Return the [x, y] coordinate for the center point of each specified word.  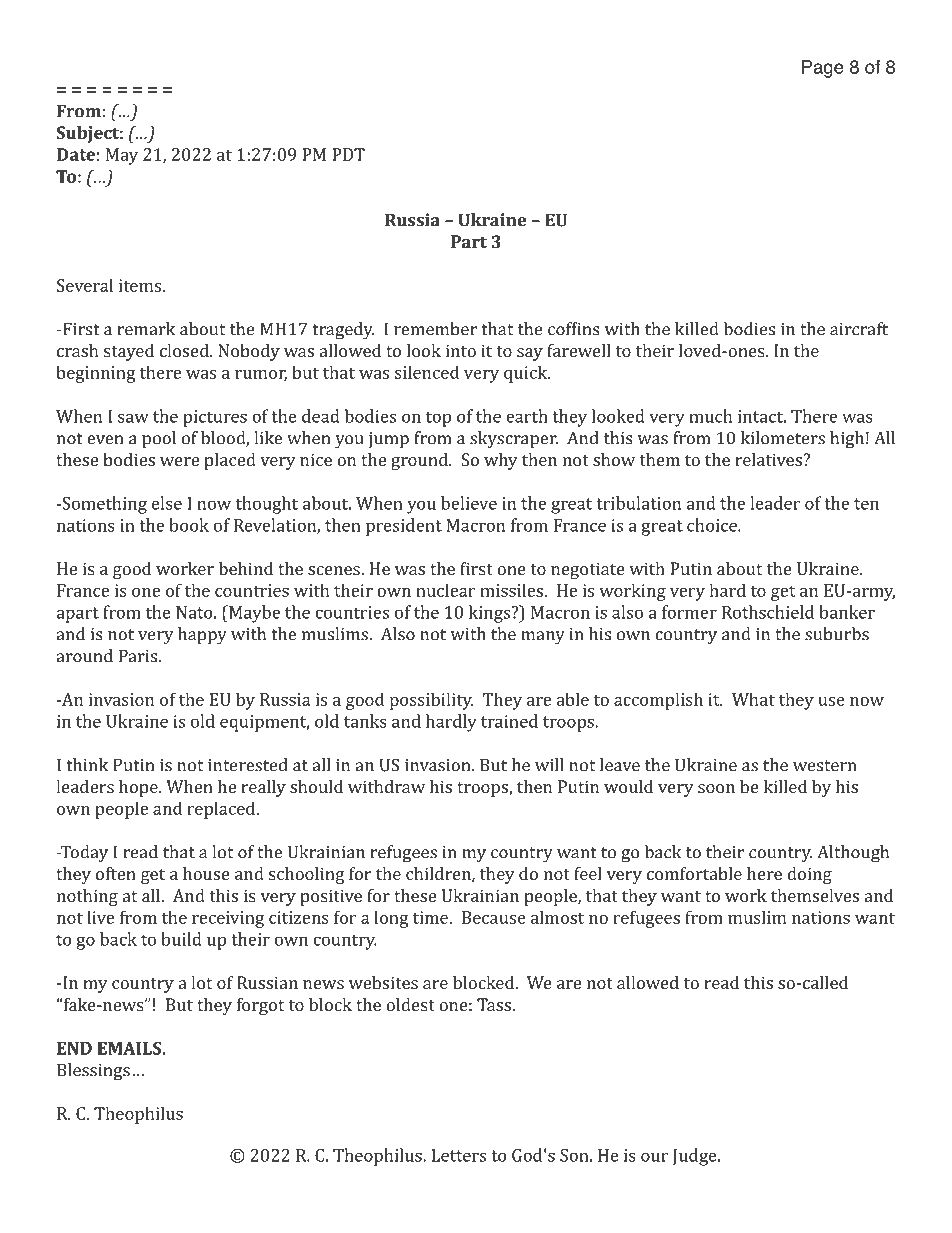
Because [494, 917]
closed [185, 350]
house [206, 873]
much [711, 416]
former [689, 612]
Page [823, 69]
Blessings [93, 1072]
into [461, 350]
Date [76, 154]
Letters [458, 1155]
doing [809, 875]
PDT [348, 154]
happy [202, 636]
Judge [696, 1157]
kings [489, 614]
